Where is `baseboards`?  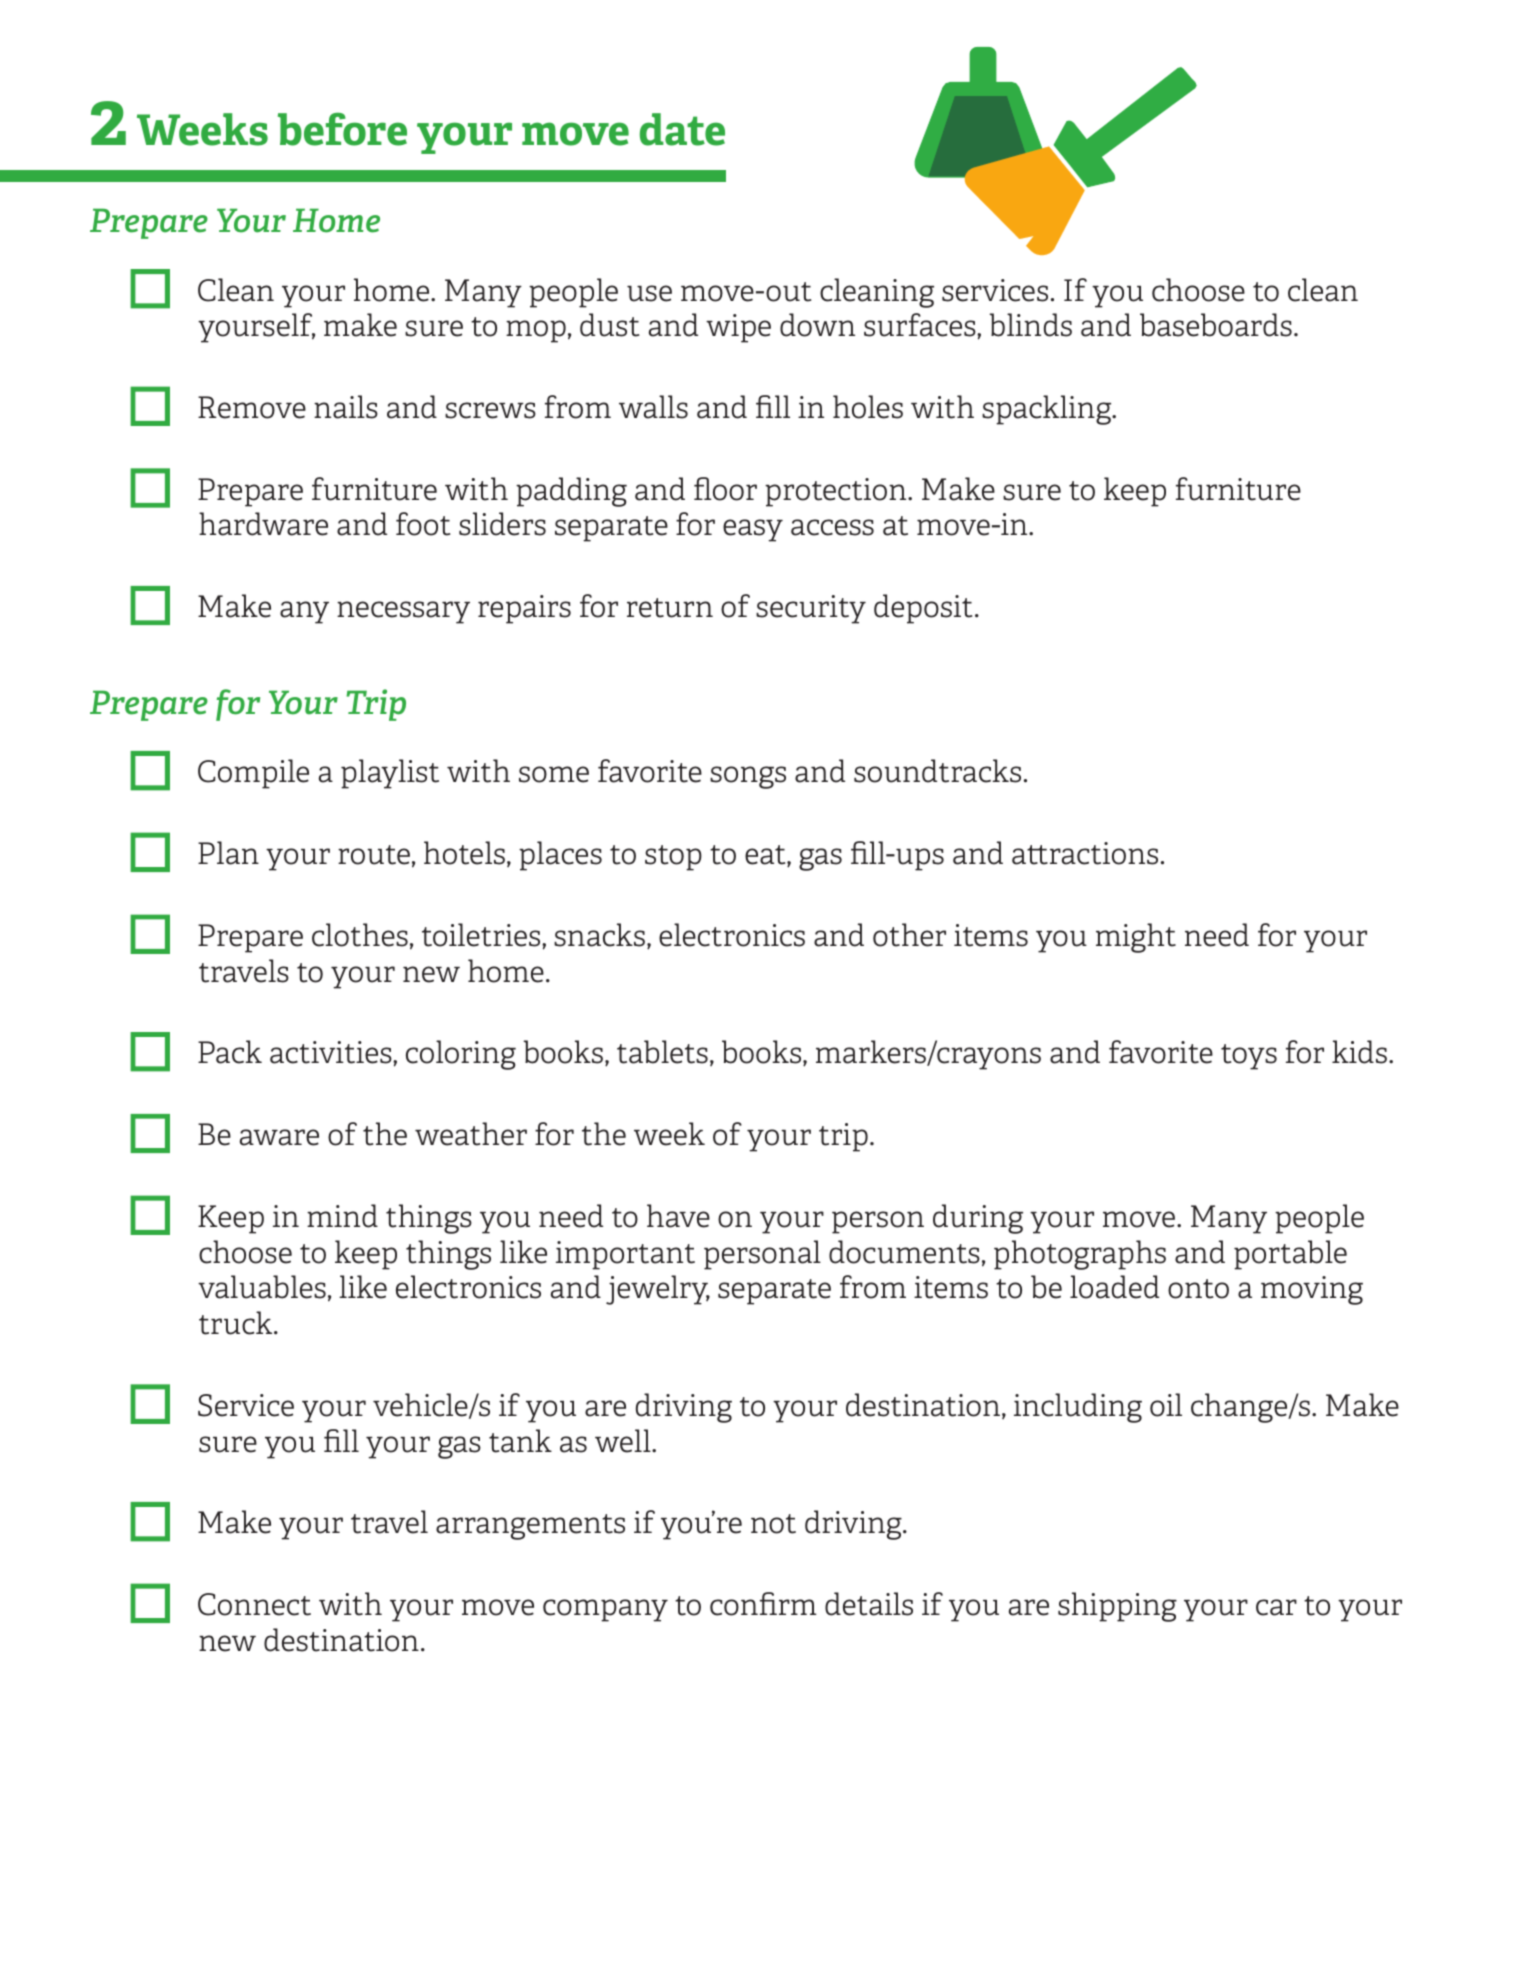 baseboards is located at coordinates (1216, 325).
